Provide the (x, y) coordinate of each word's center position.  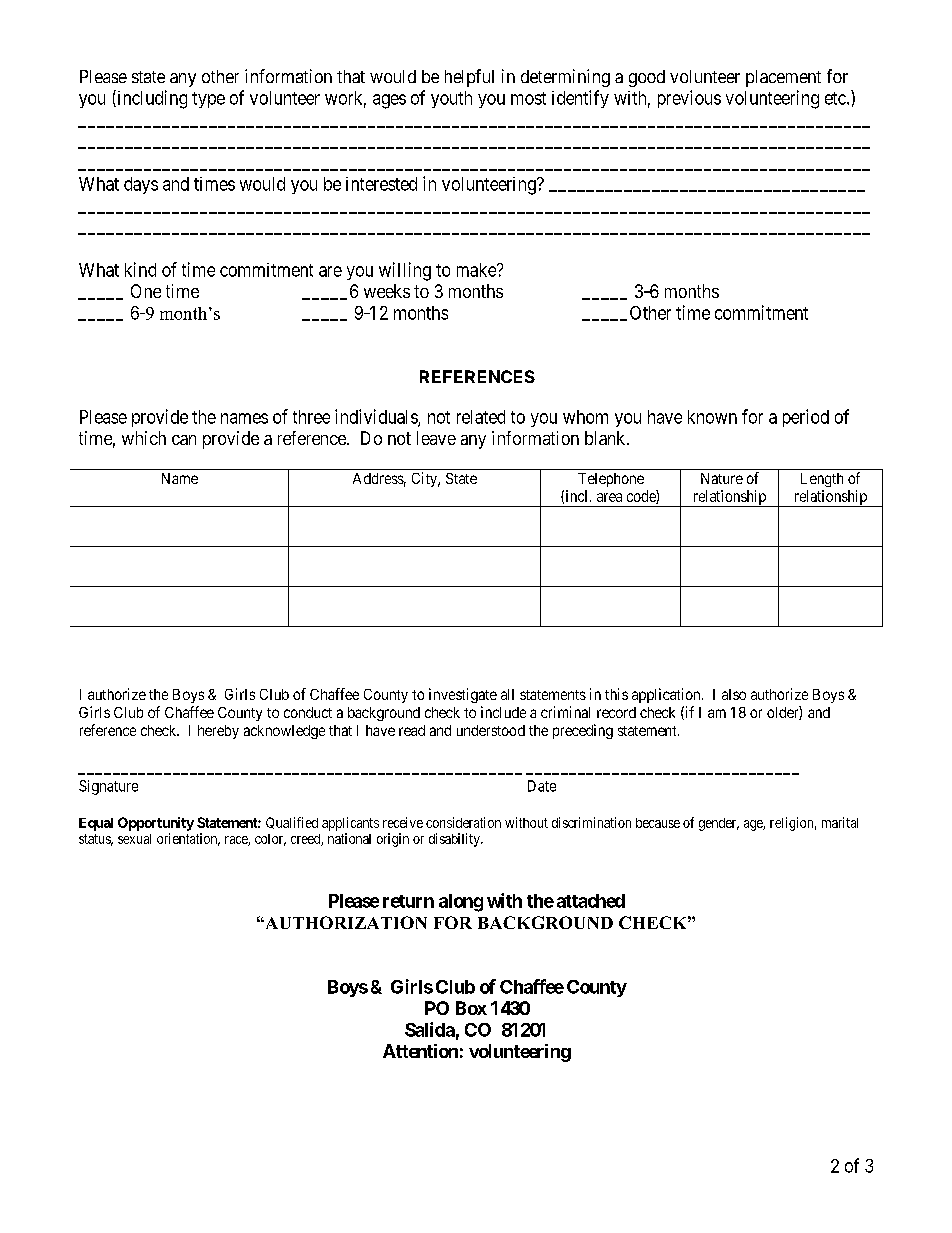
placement (783, 78)
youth (451, 99)
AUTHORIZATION (345, 922)
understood (491, 730)
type (208, 100)
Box (471, 1008)
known (712, 417)
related (481, 417)
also (734, 694)
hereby (218, 732)
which (144, 438)
